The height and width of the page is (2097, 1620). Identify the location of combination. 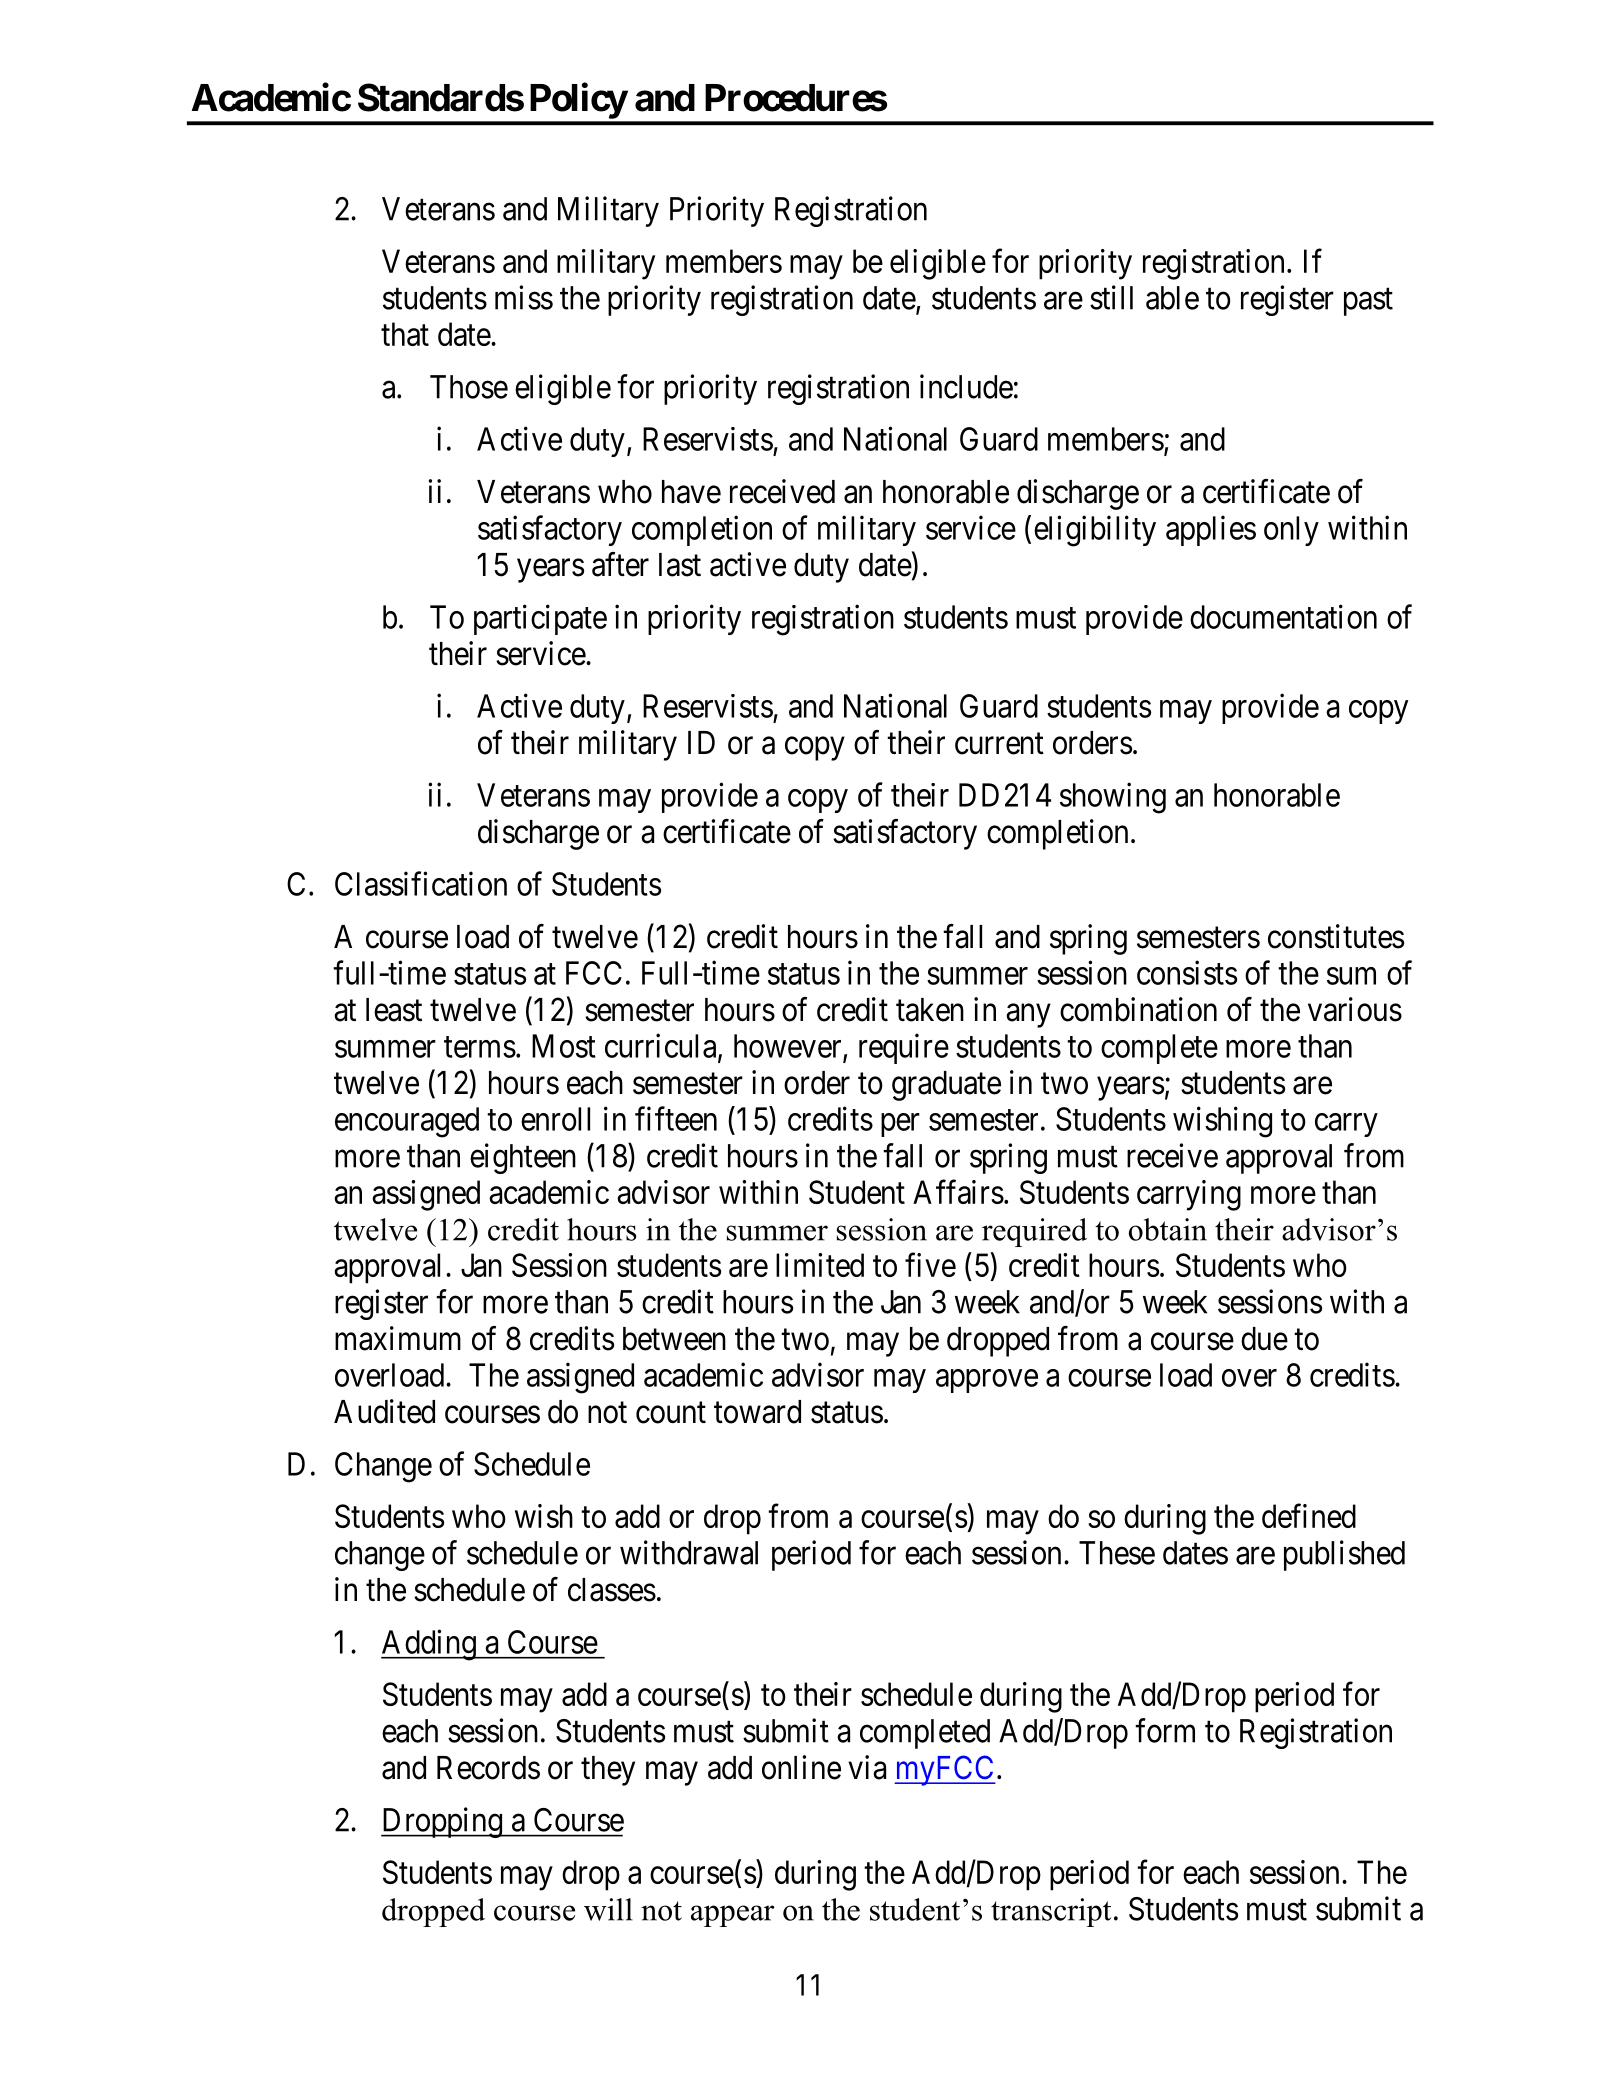
(1138, 1009).
